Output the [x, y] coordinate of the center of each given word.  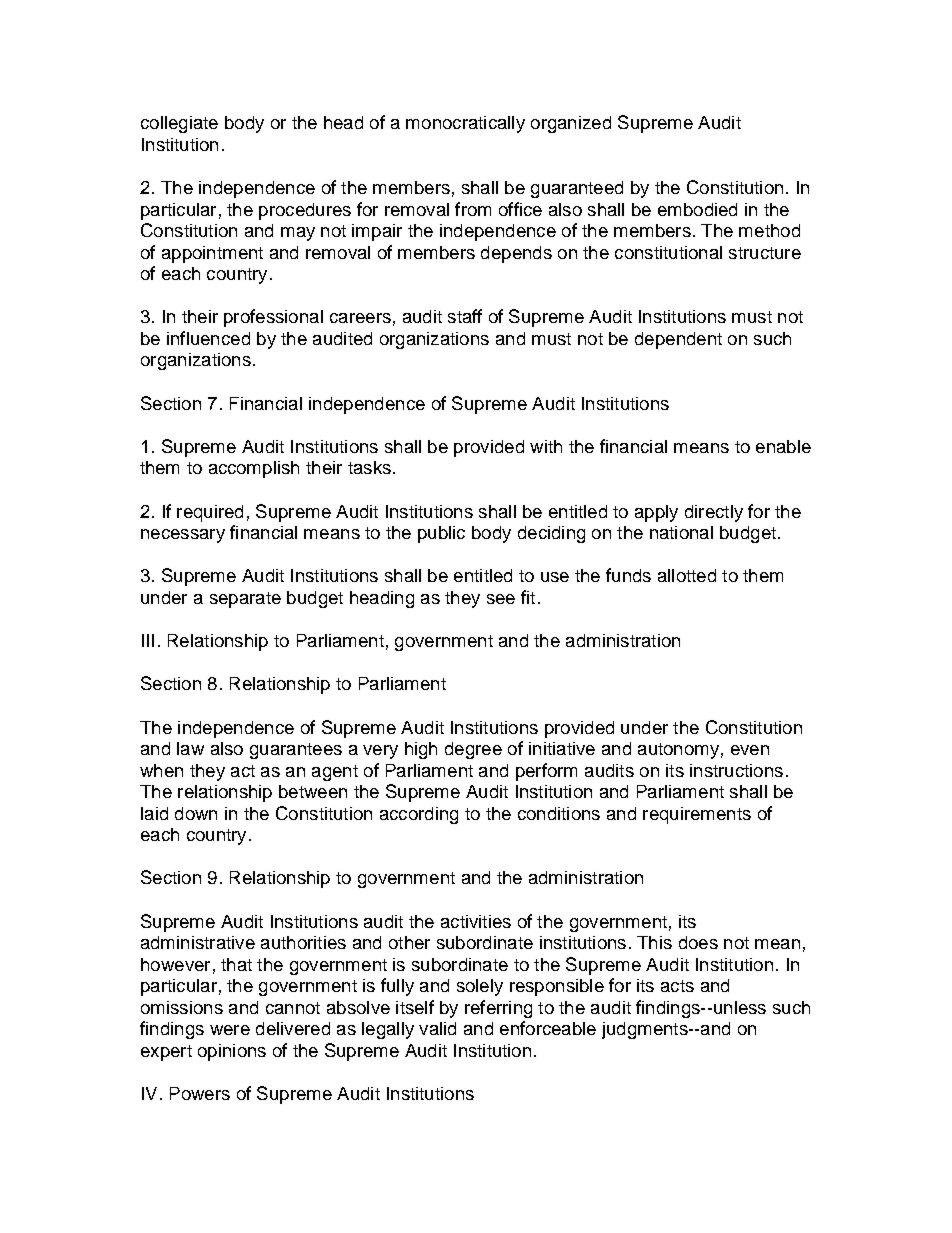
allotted [687, 575]
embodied [697, 209]
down [196, 813]
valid [437, 1028]
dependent [678, 340]
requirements [697, 815]
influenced [208, 338]
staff [465, 316]
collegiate [179, 124]
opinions [232, 1052]
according [419, 815]
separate [245, 600]
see [501, 599]
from [473, 209]
